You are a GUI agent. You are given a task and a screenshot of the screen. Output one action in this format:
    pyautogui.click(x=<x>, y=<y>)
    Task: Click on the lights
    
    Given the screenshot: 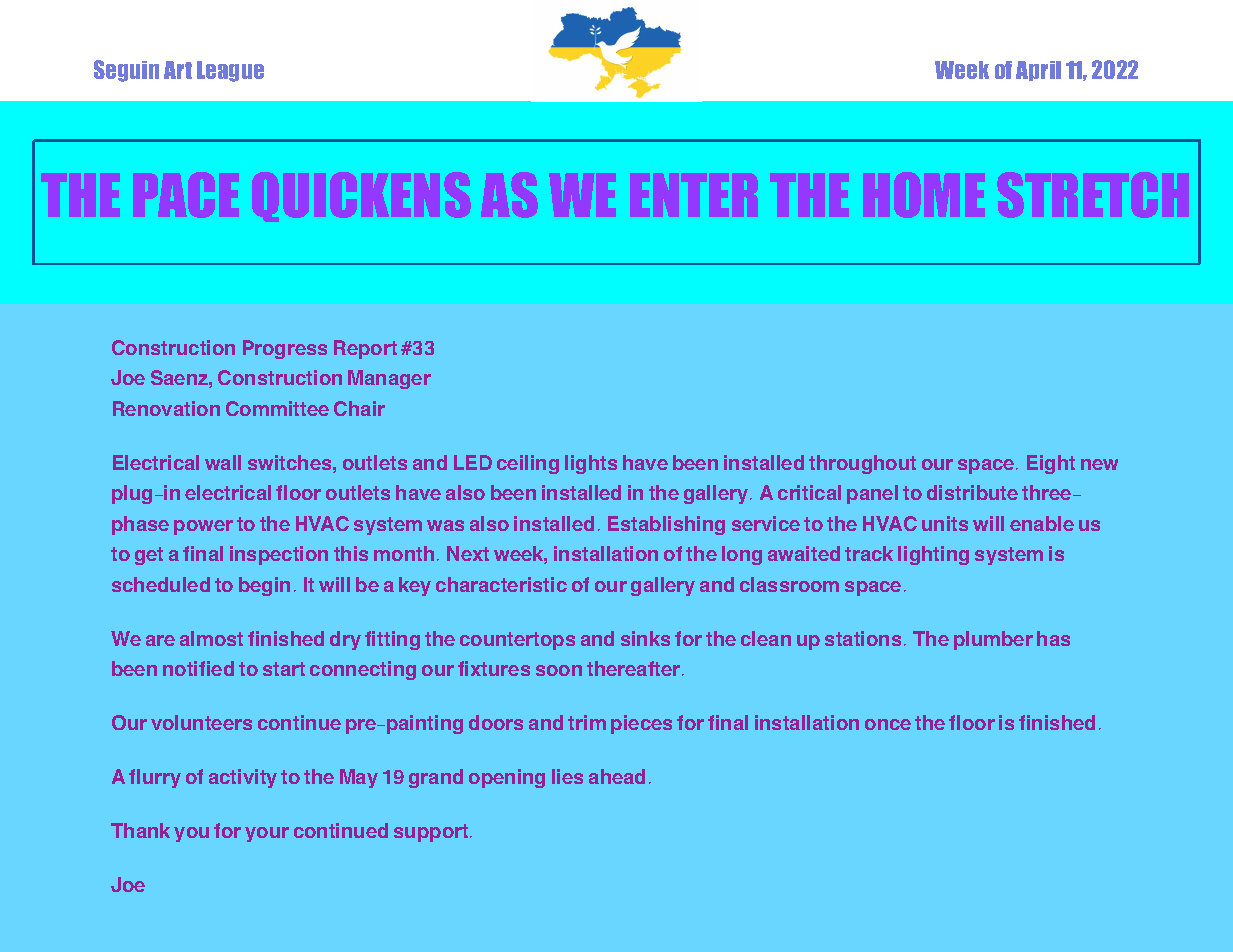 What is the action you would take?
    pyautogui.click(x=591, y=464)
